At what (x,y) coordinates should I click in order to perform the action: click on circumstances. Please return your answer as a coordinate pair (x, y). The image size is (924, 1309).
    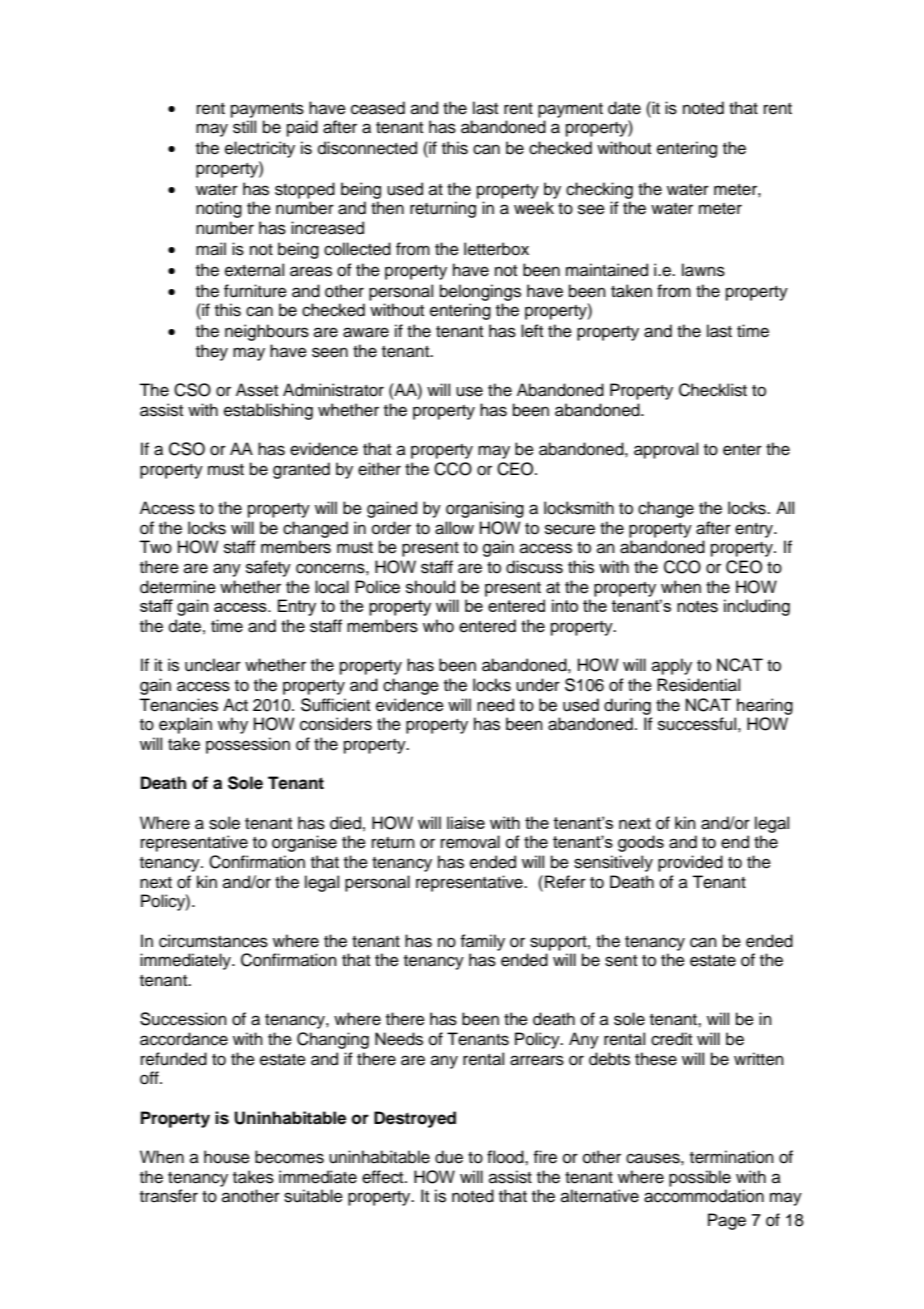
    Looking at the image, I should click on (213, 941).
